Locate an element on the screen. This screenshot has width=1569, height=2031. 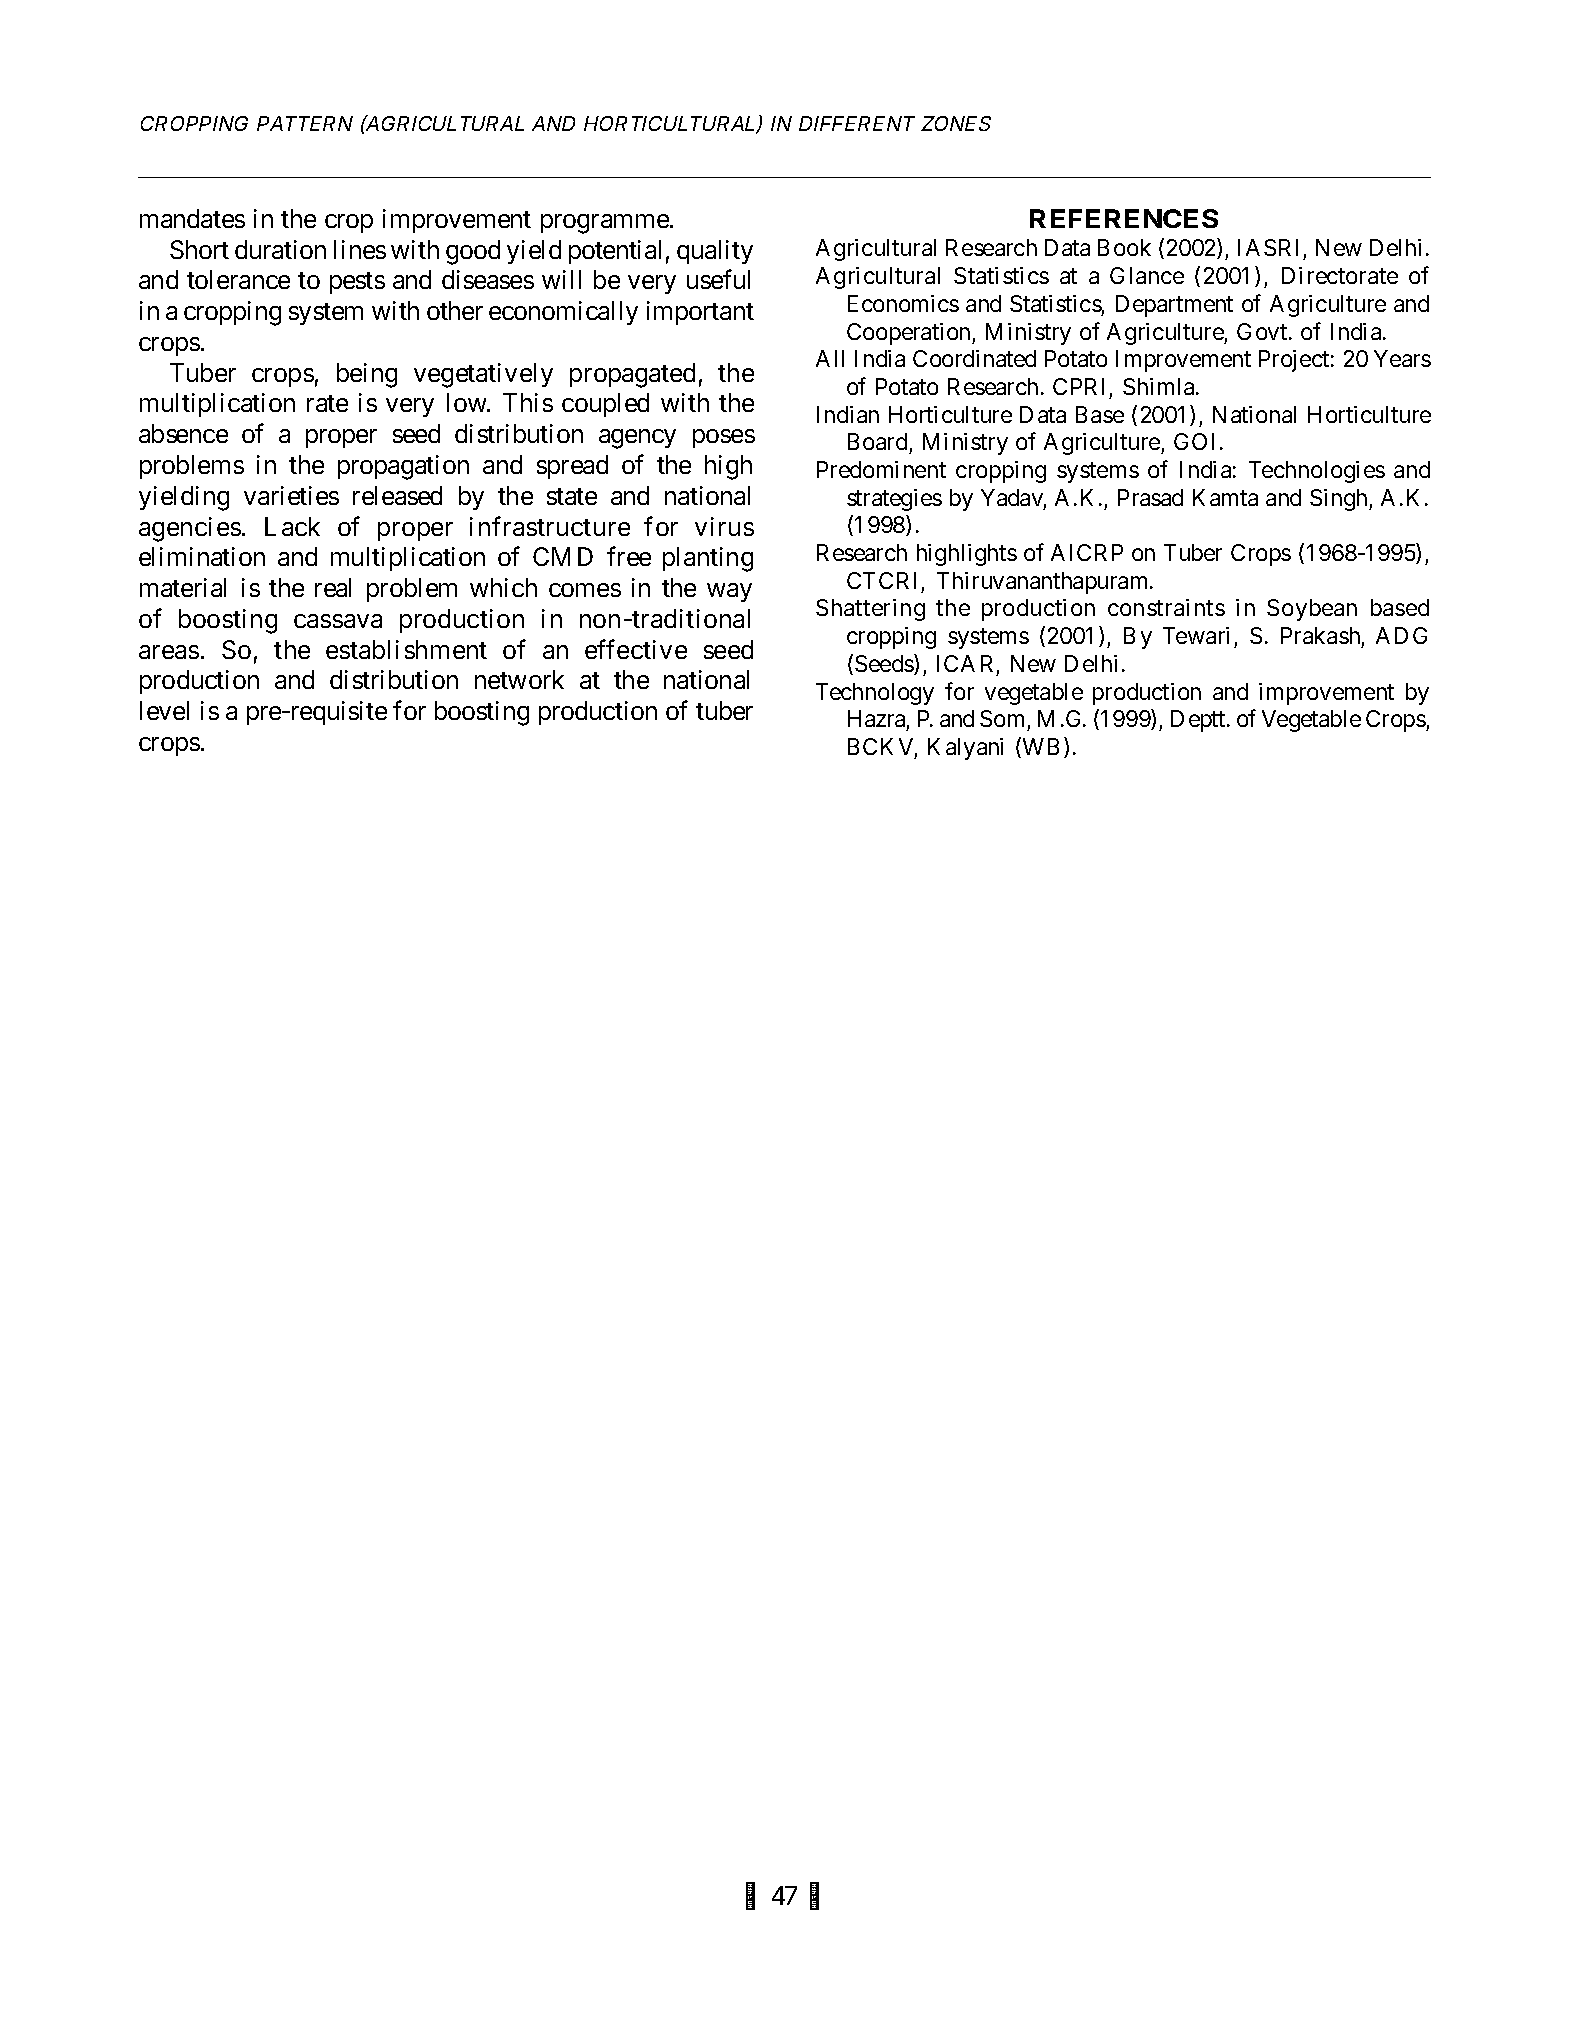
Technology is located at coordinates (875, 694).
